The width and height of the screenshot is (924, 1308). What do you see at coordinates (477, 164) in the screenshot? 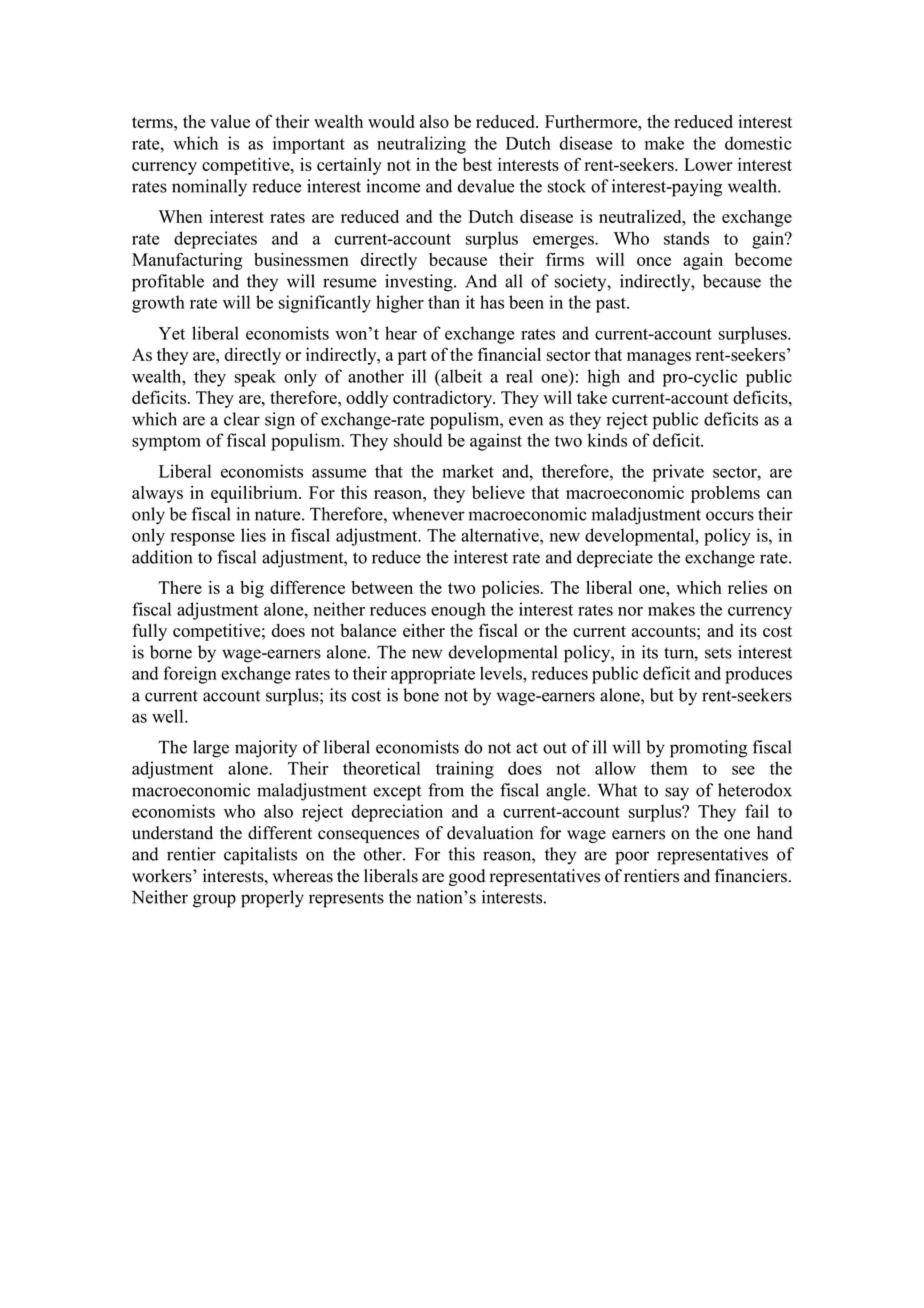
I see `best` at bounding box center [477, 164].
